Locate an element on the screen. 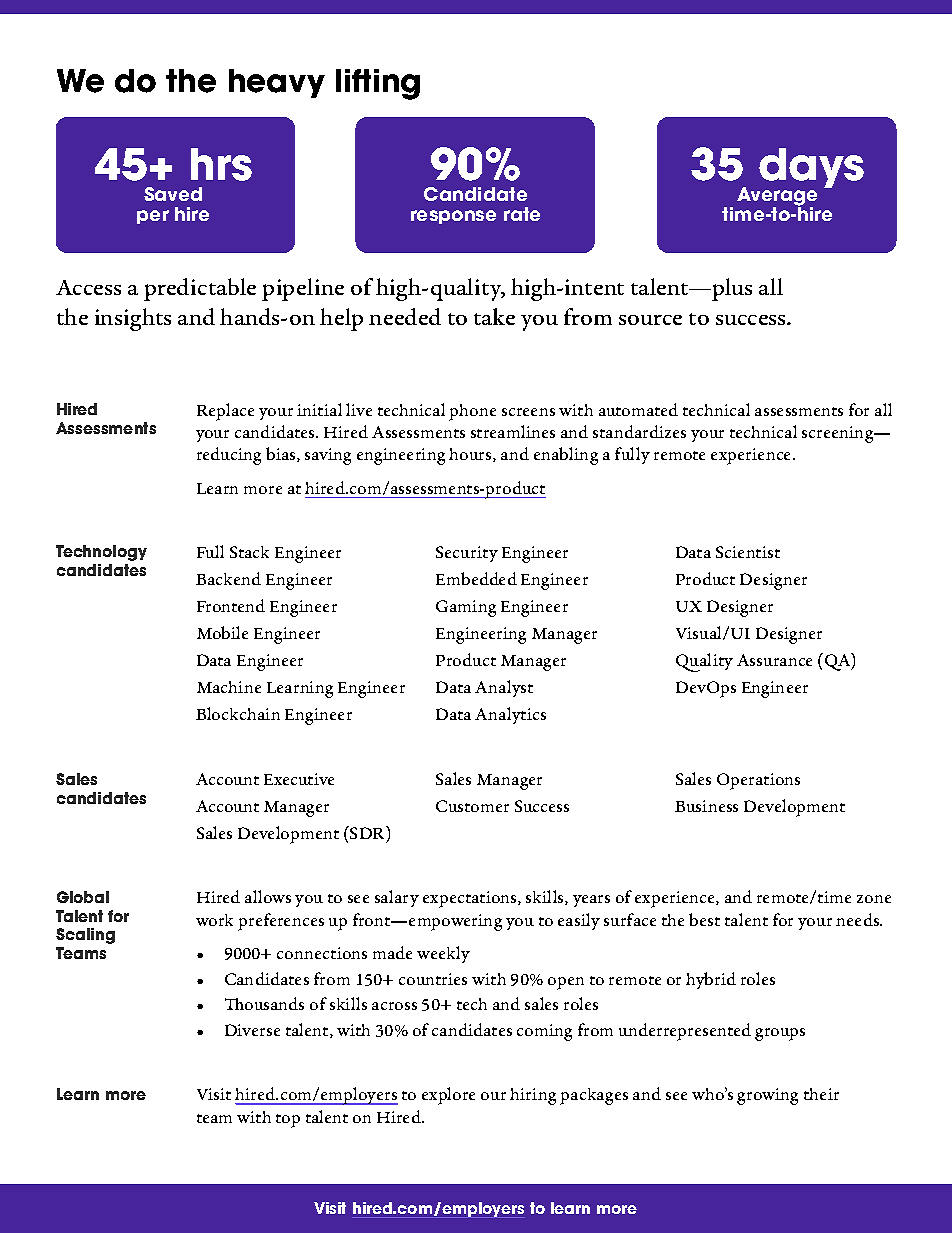 The image size is (952, 1233). days is located at coordinates (811, 169).
